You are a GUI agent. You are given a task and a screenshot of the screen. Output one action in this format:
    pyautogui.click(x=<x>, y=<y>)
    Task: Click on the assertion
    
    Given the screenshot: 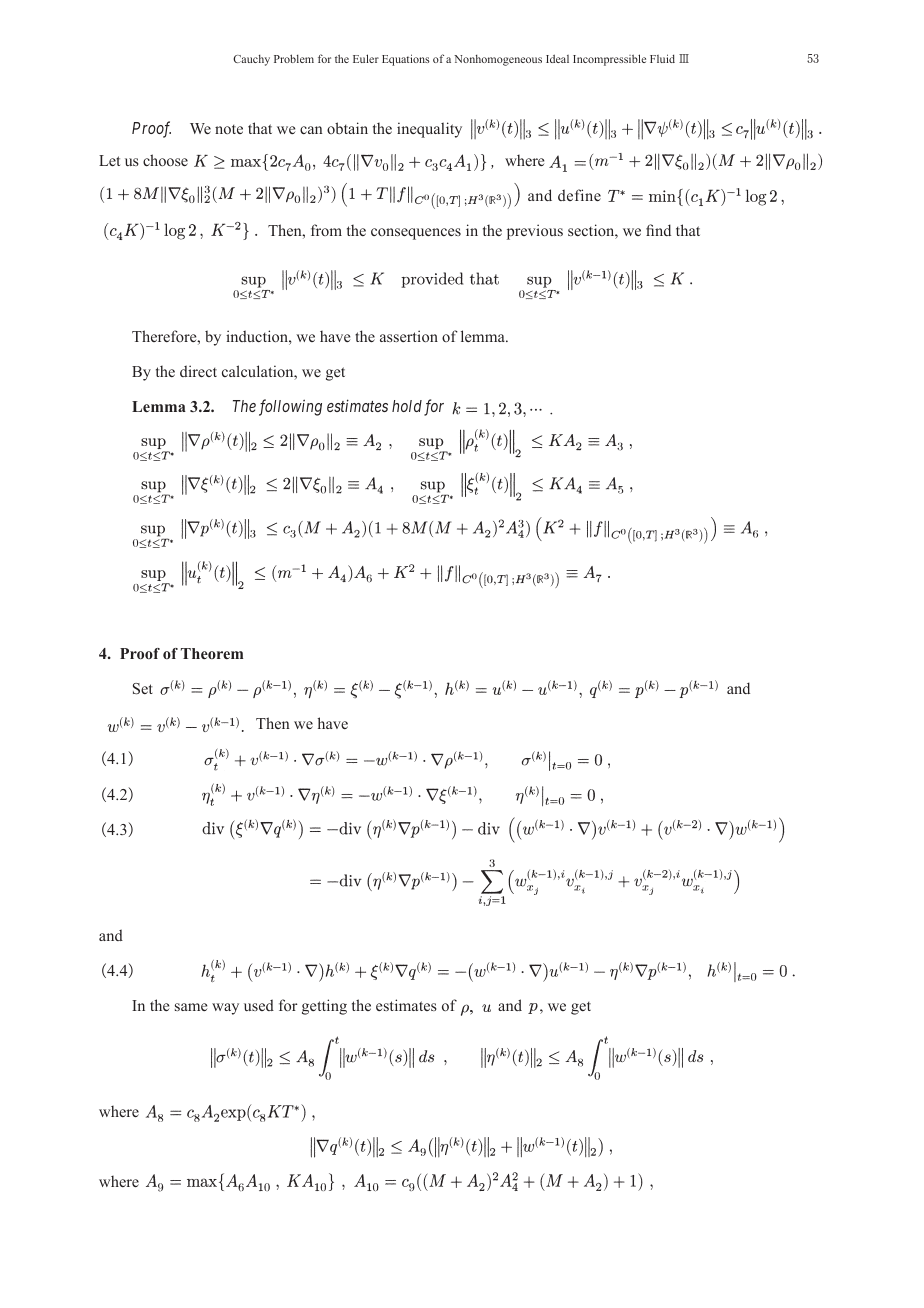 What is the action you would take?
    pyautogui.click(x=409, y=336)
